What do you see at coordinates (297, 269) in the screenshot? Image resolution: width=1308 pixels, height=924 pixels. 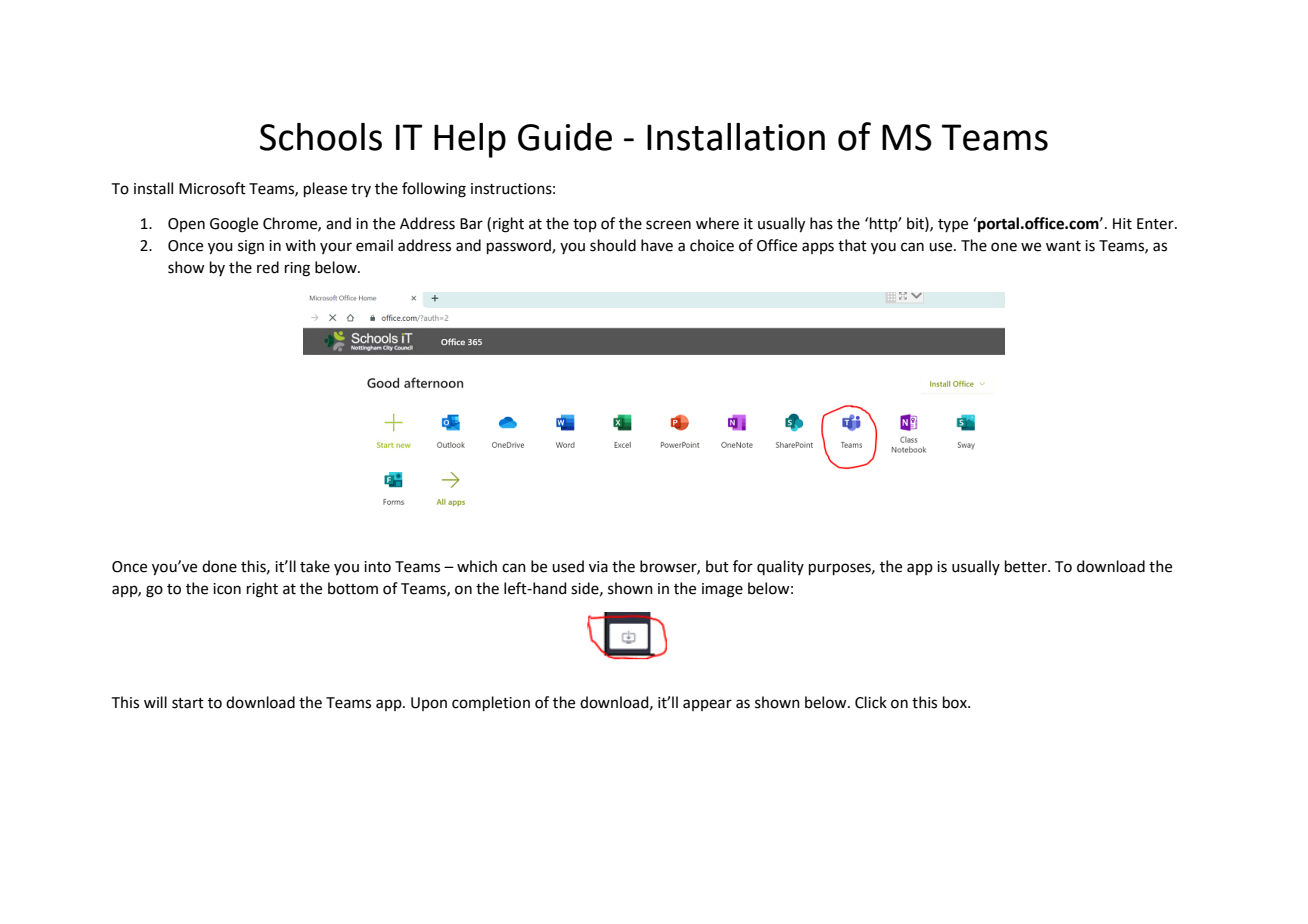 I see `ring` at bounding box center [297, 269].
